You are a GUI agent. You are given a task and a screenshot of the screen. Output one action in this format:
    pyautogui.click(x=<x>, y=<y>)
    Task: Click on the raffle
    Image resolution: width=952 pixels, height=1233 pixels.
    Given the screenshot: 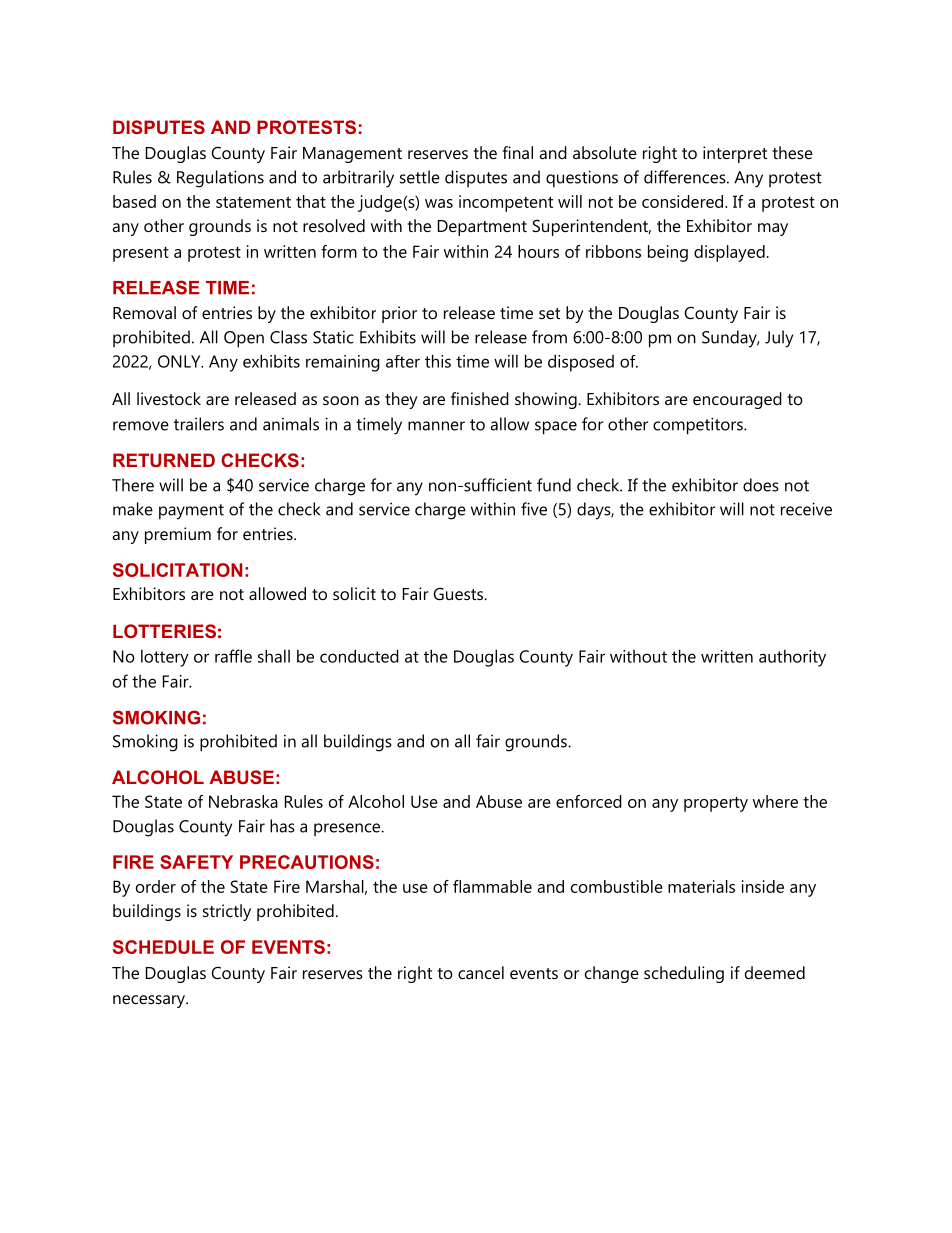 What is the action you would take?
    pyautogui.click(x=233, y=656)
